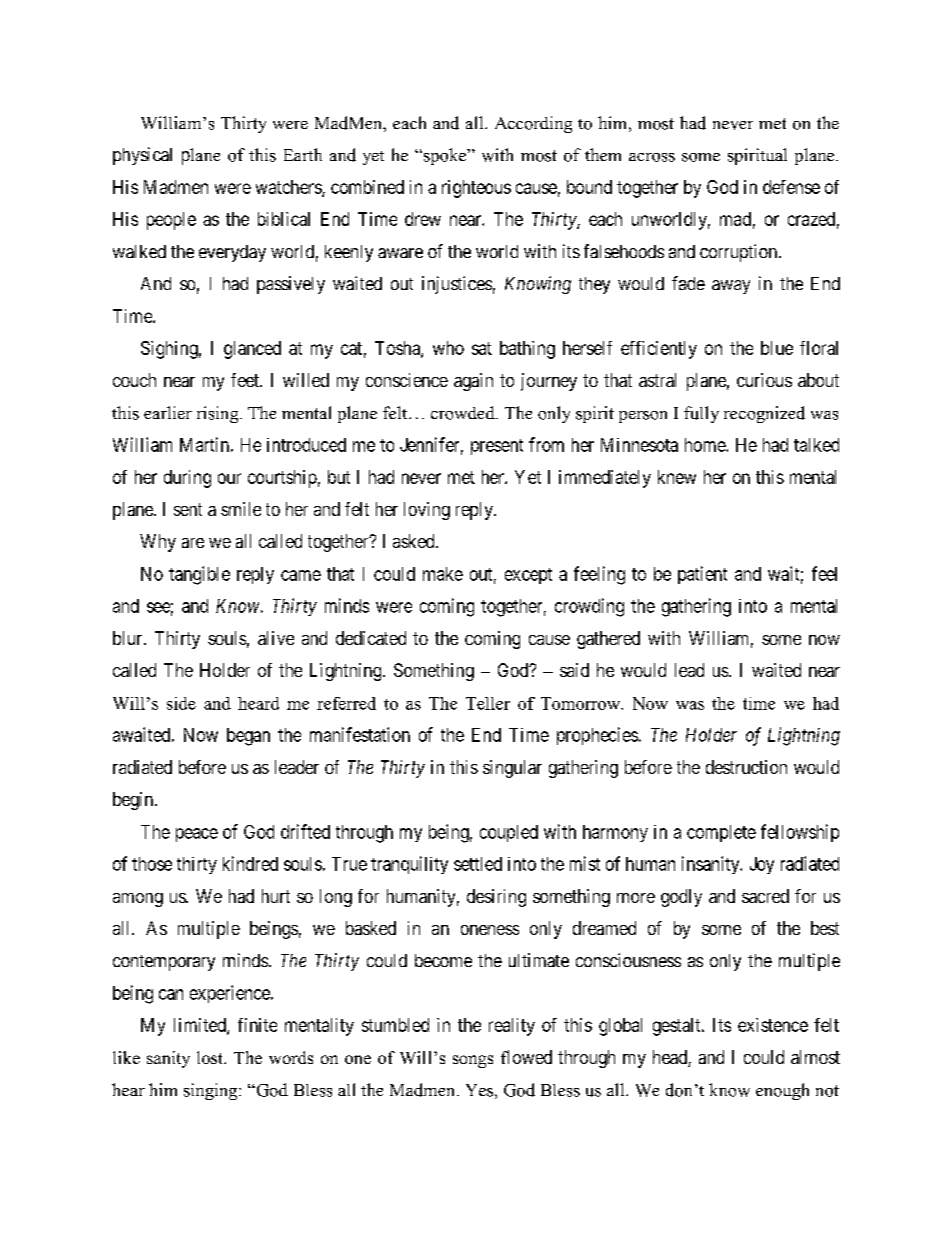 This screenshot has height=1233, width=952. Describe the element at coordinates (473, 1061) in the screenshot. I see `songs` at that location.
